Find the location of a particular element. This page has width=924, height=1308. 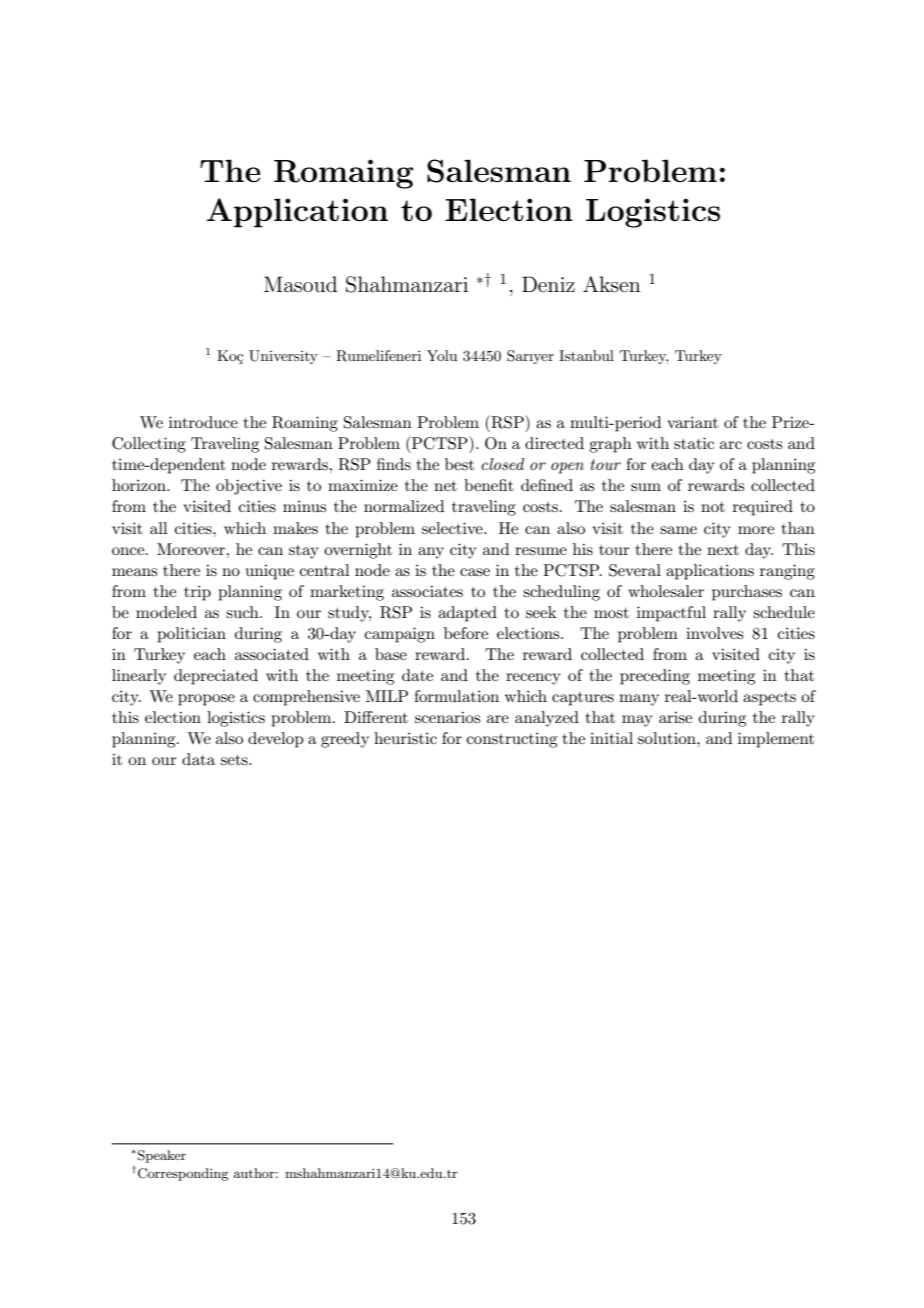

variant is located at coordinates (692, 422).
